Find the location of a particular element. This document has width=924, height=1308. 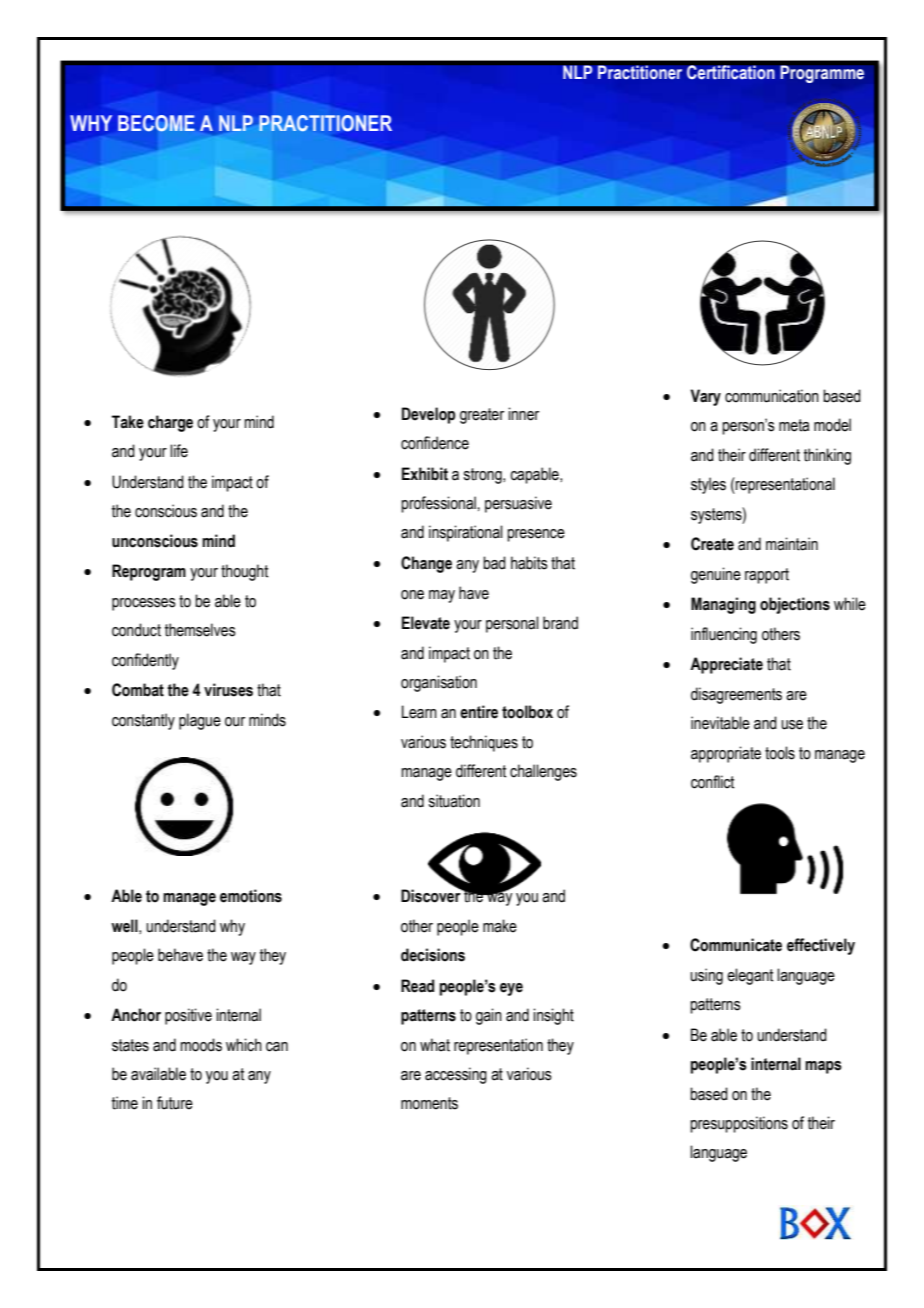

BECOME is located at coordinates (156, 123).
